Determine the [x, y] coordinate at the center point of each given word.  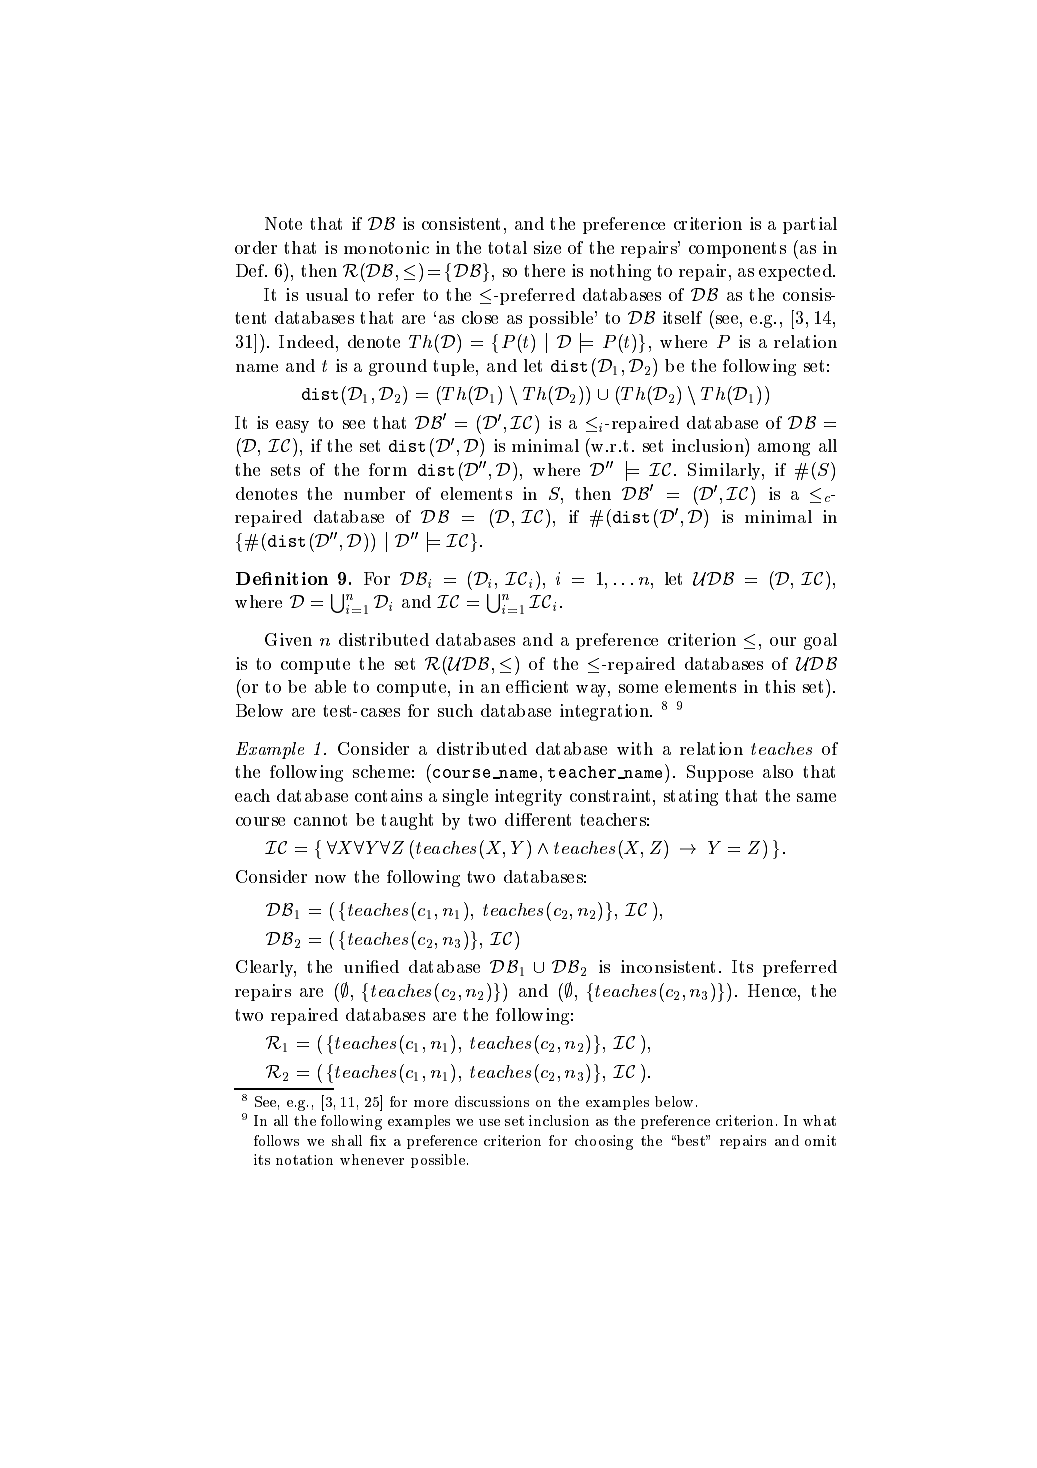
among [784, 449]
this [780, 686]
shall [347, 1140]
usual [327, 294]
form [388, 469]
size [547, 247]
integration [605, 712]
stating [691, 797]
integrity [528, 797]
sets [285, 470]
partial [810, 225]
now [330, 879]
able [330, 686]
